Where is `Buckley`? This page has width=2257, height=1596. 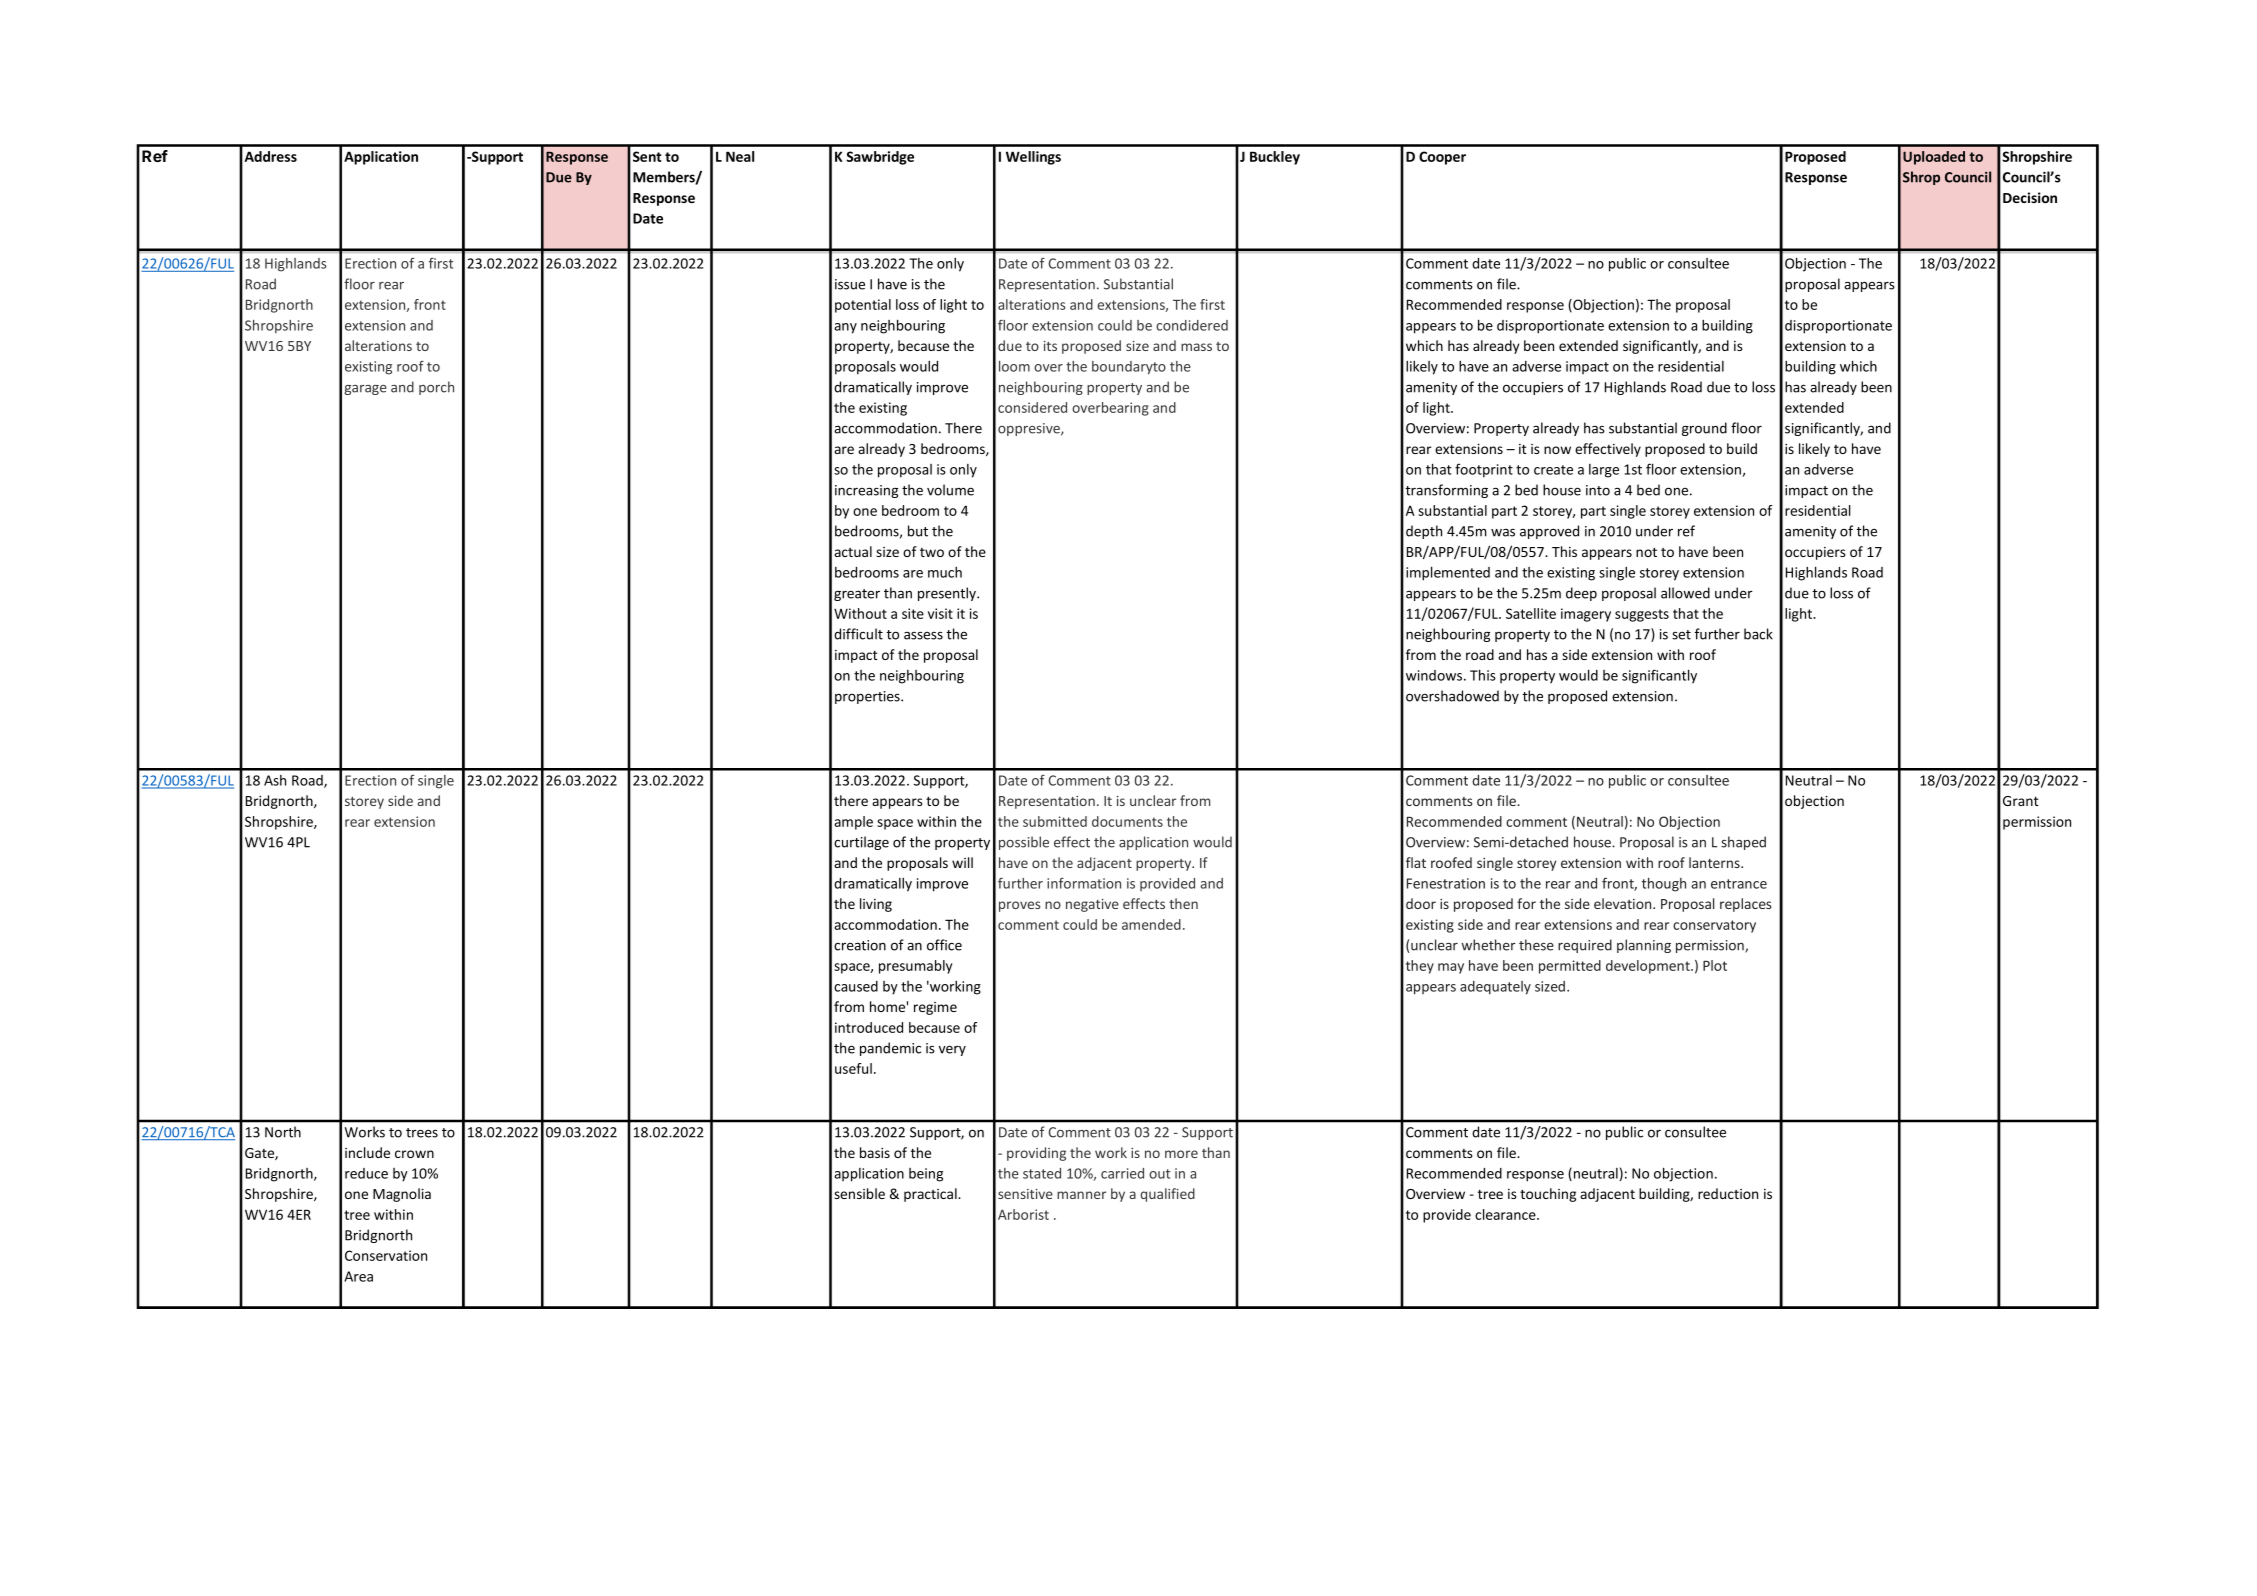 Buckley is located at coordinates (1275, 158).
